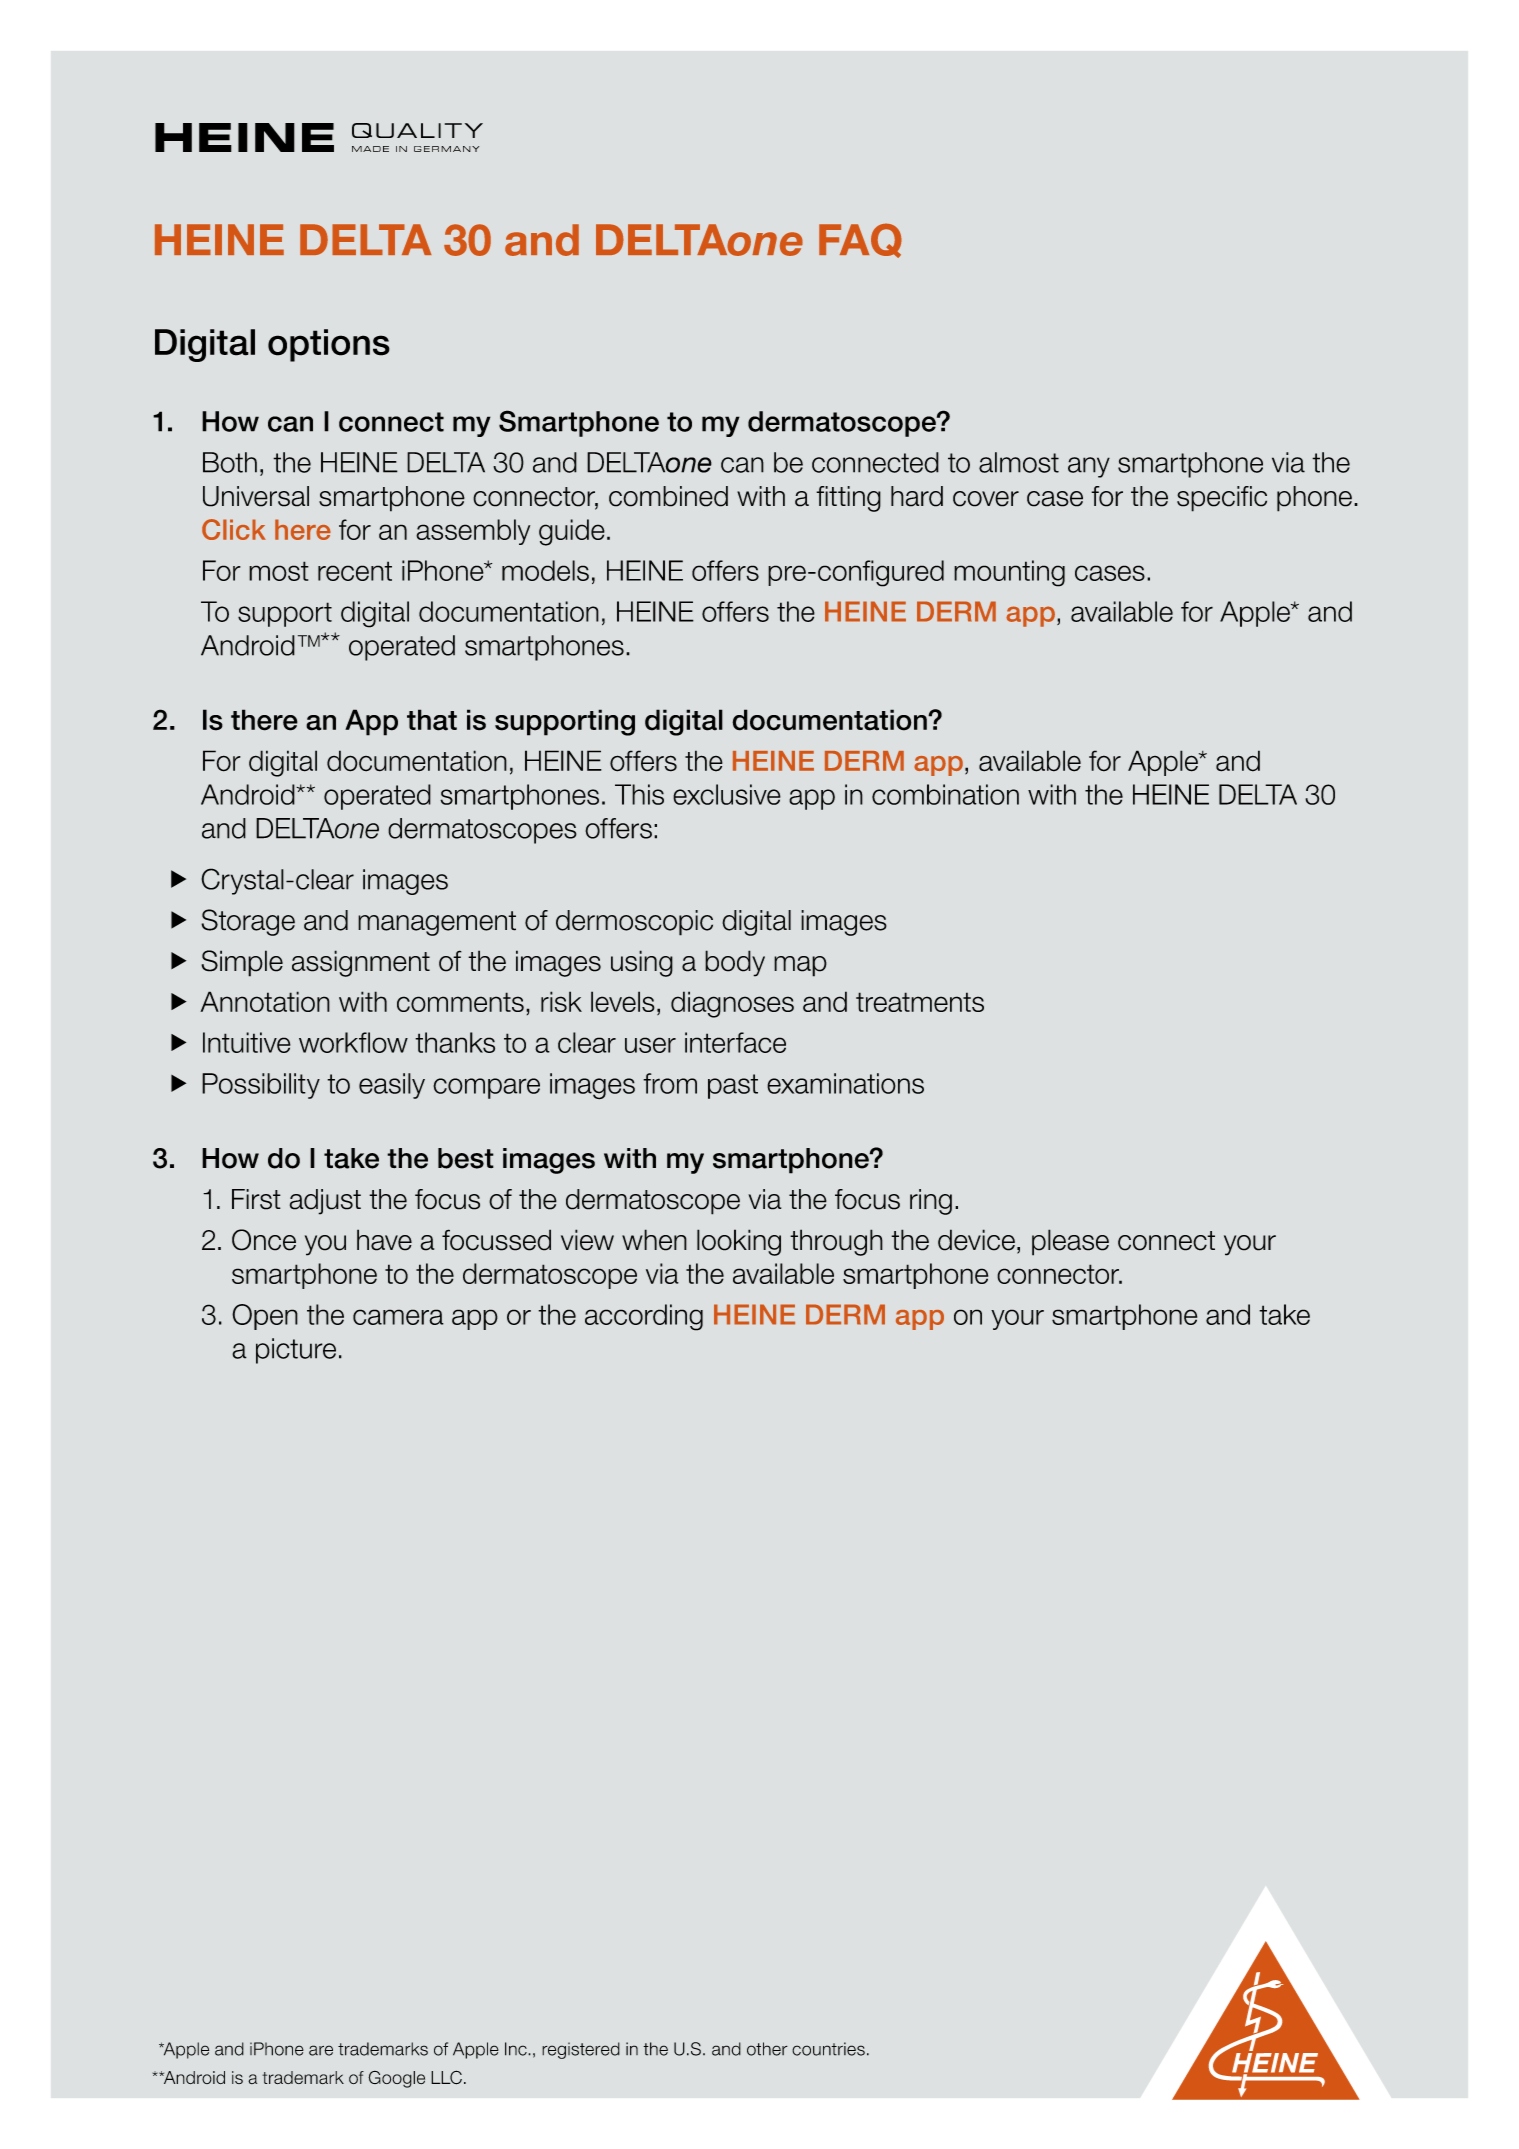 The width and height of the screenshot is (1519, 2149). Describe the element at coordinates (361, 963) in the screenshot. I see `assignment` at that location.
